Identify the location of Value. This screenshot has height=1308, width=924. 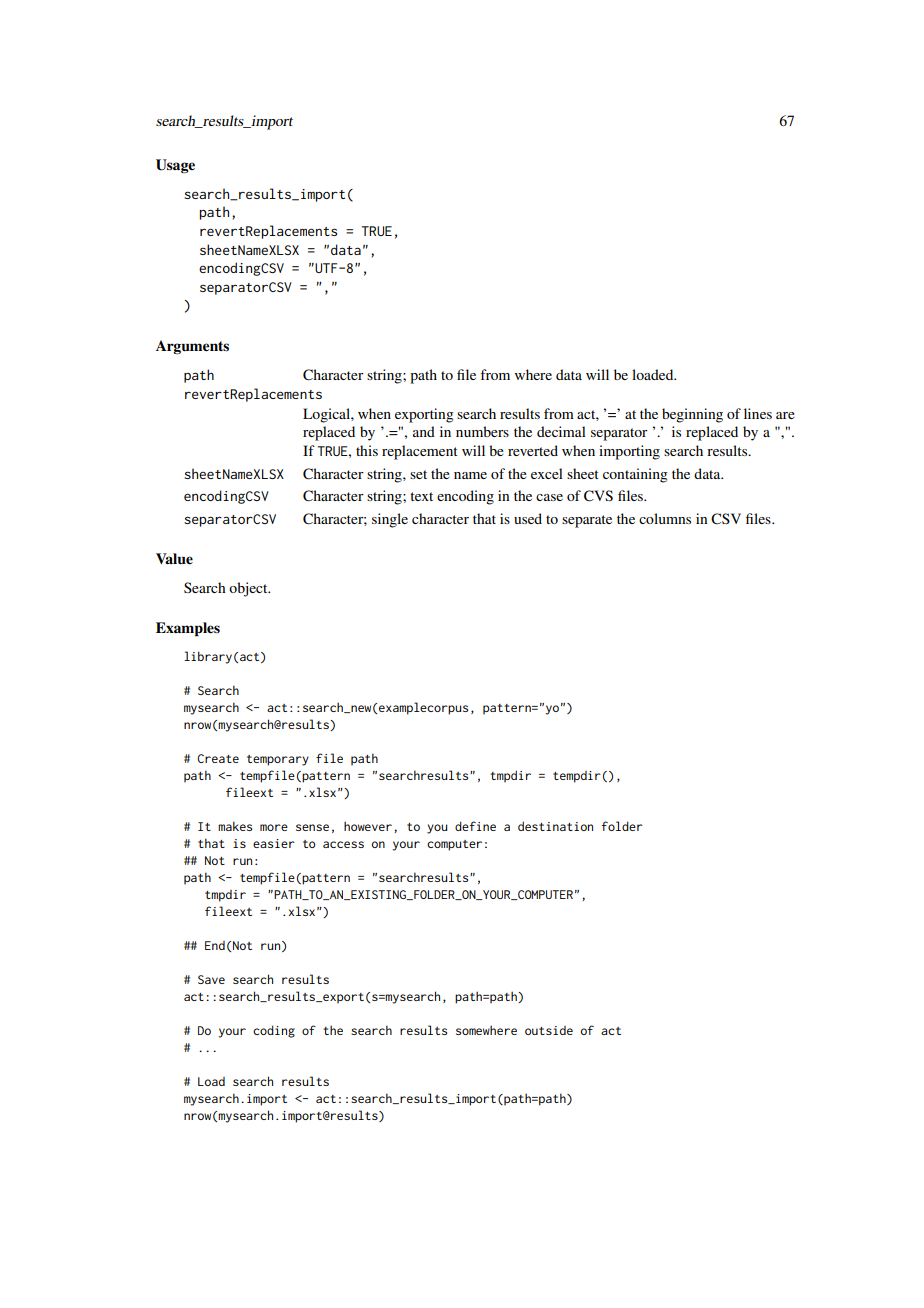
(174, 558).
